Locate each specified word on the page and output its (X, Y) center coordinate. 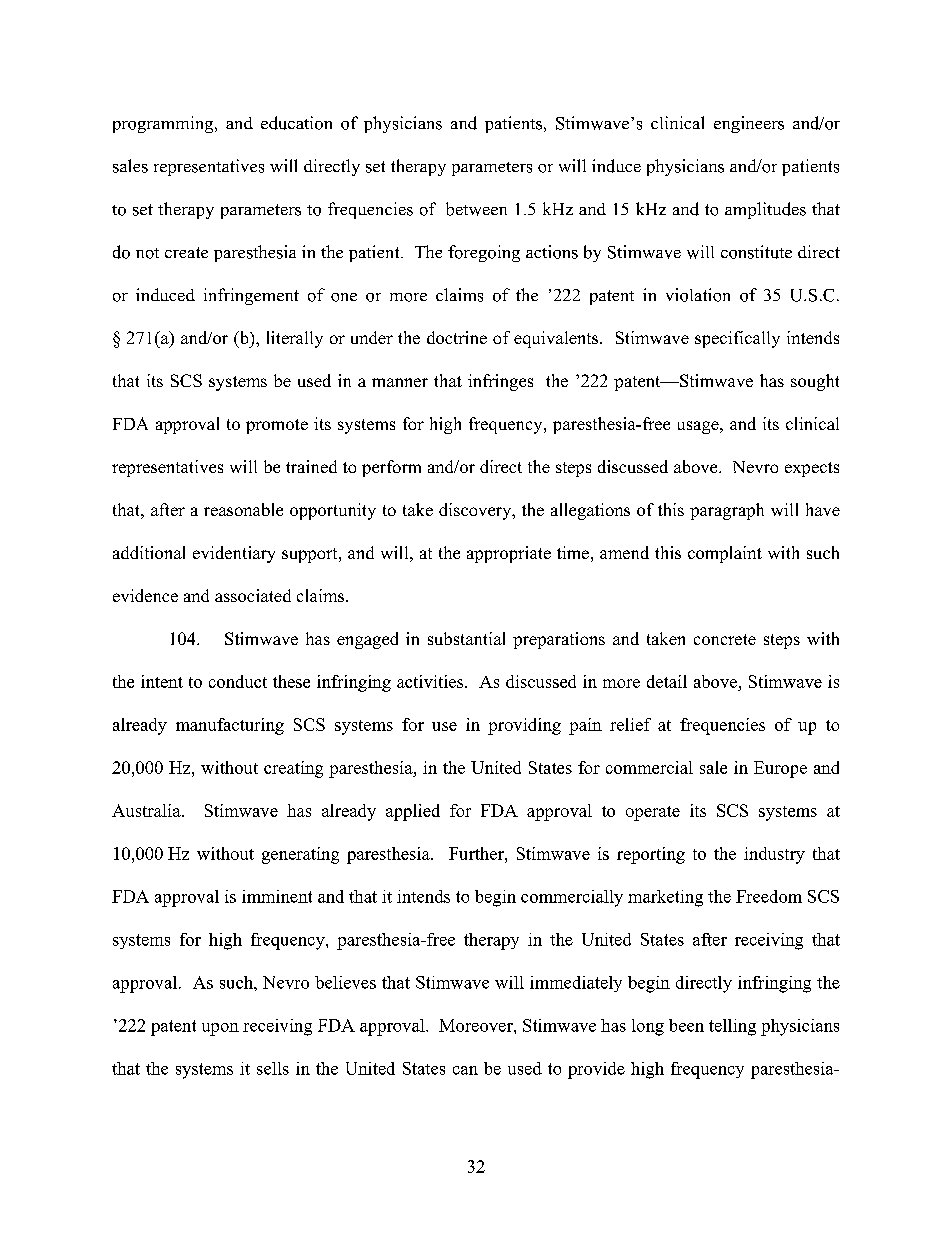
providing (524, 726)
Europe (780, 769)
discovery (476, 511)
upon (220, 1029)
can (465, 1070)
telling (732, 1027)
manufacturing (230, 726)
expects (812, 469)
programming (164, 124)
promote (277, 426)
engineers (749, 124)
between (476, 209)
